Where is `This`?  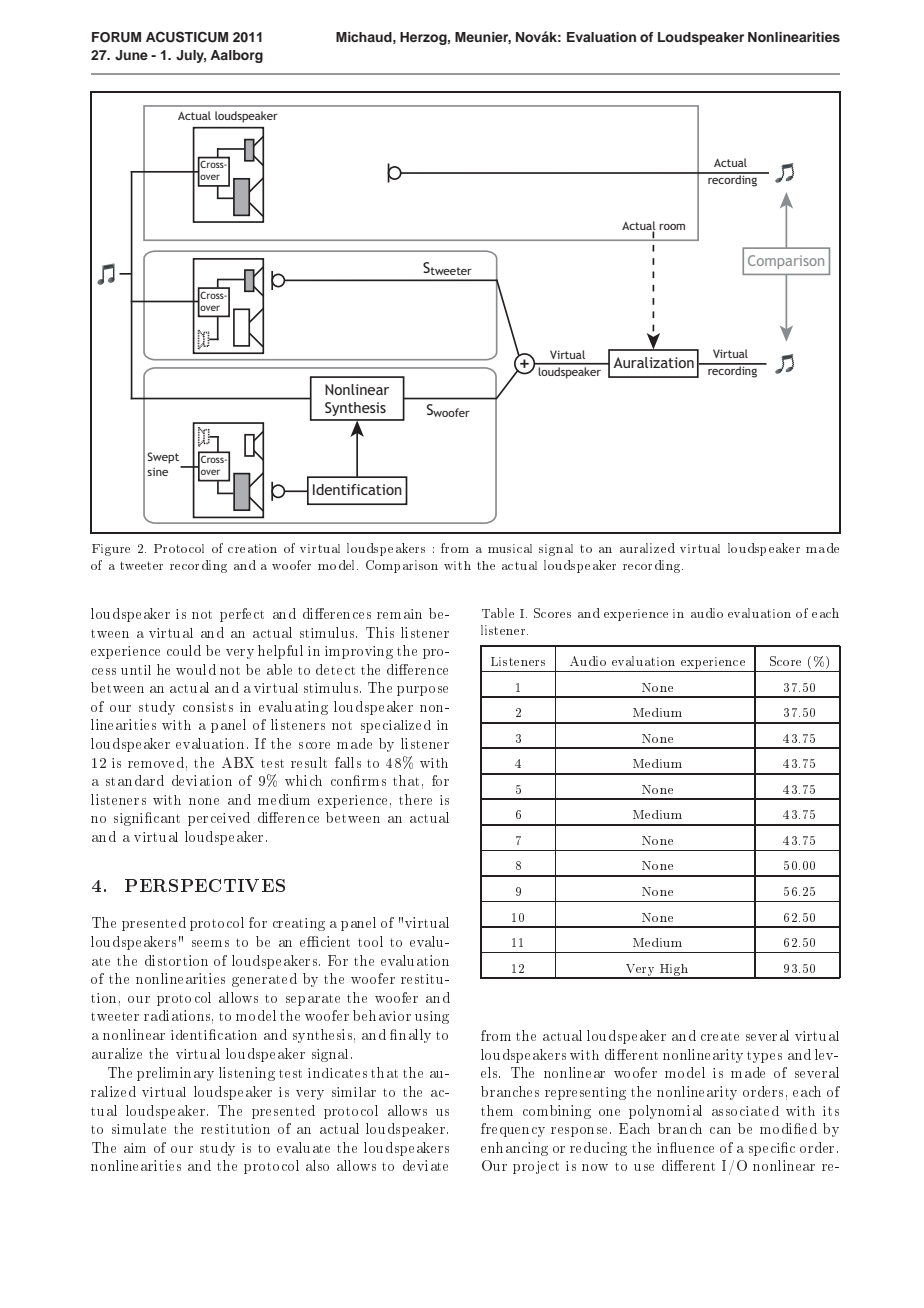 This is located at coordinates (380, 632).
